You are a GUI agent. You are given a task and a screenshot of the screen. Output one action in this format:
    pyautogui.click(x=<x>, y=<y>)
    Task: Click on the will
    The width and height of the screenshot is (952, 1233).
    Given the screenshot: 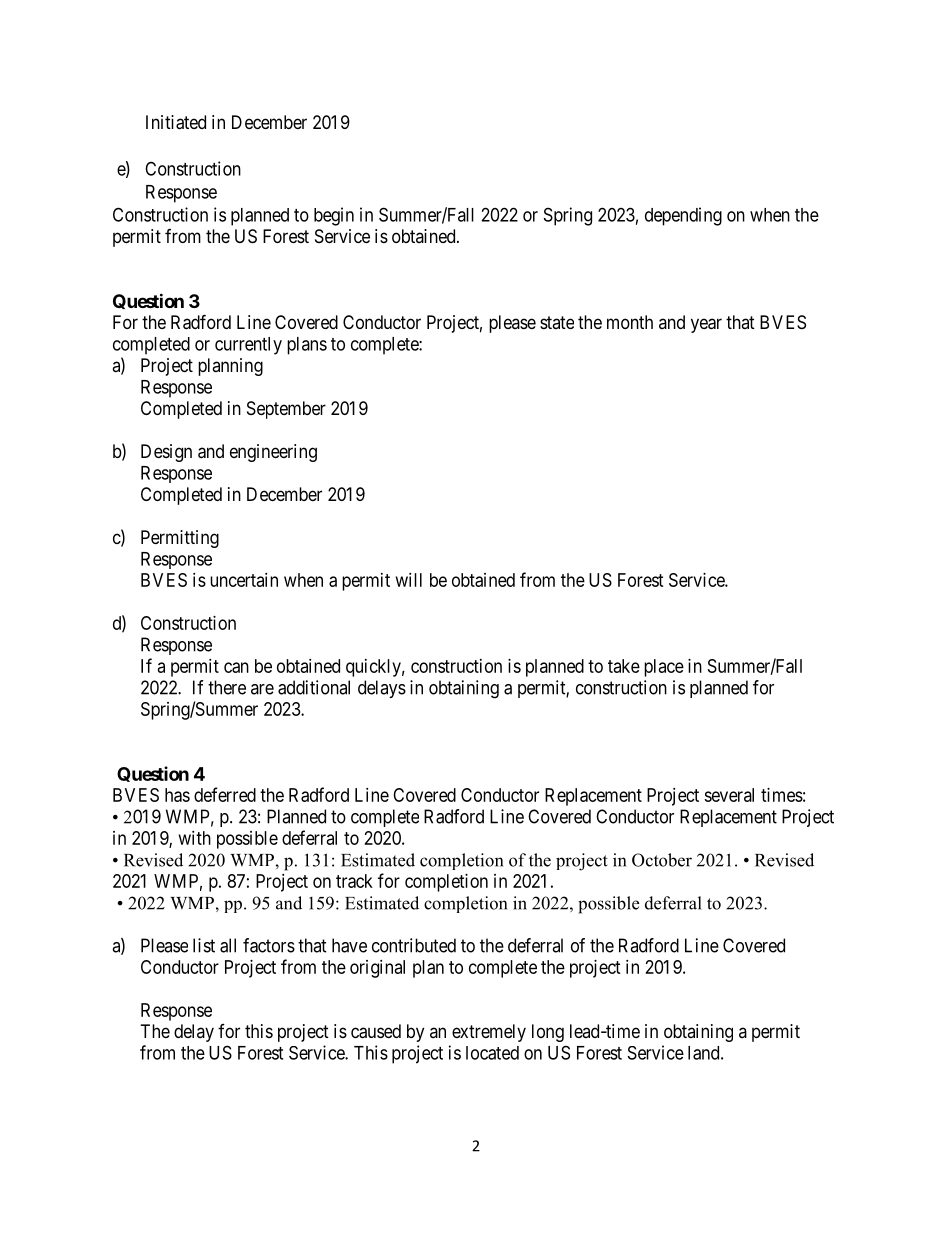 What is the action you would take?
    pyautogui.click(x=409, y=580)
